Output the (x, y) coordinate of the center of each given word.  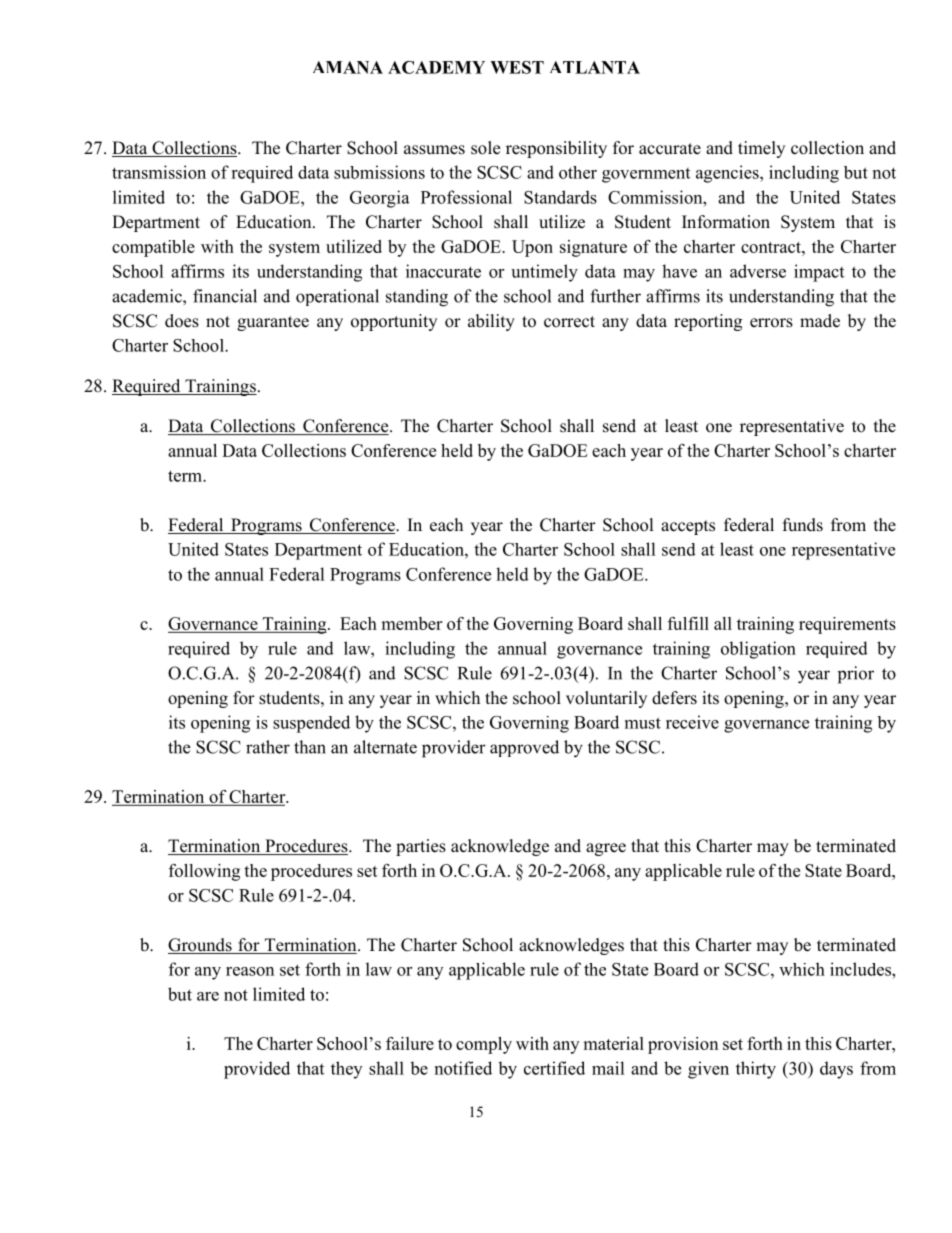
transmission (159, 172)
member (411, 623)
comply (484, 1045)
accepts (688, 527)
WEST (517, 67)
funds (803, 525)
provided (257, 1070)
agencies (728, 174)
